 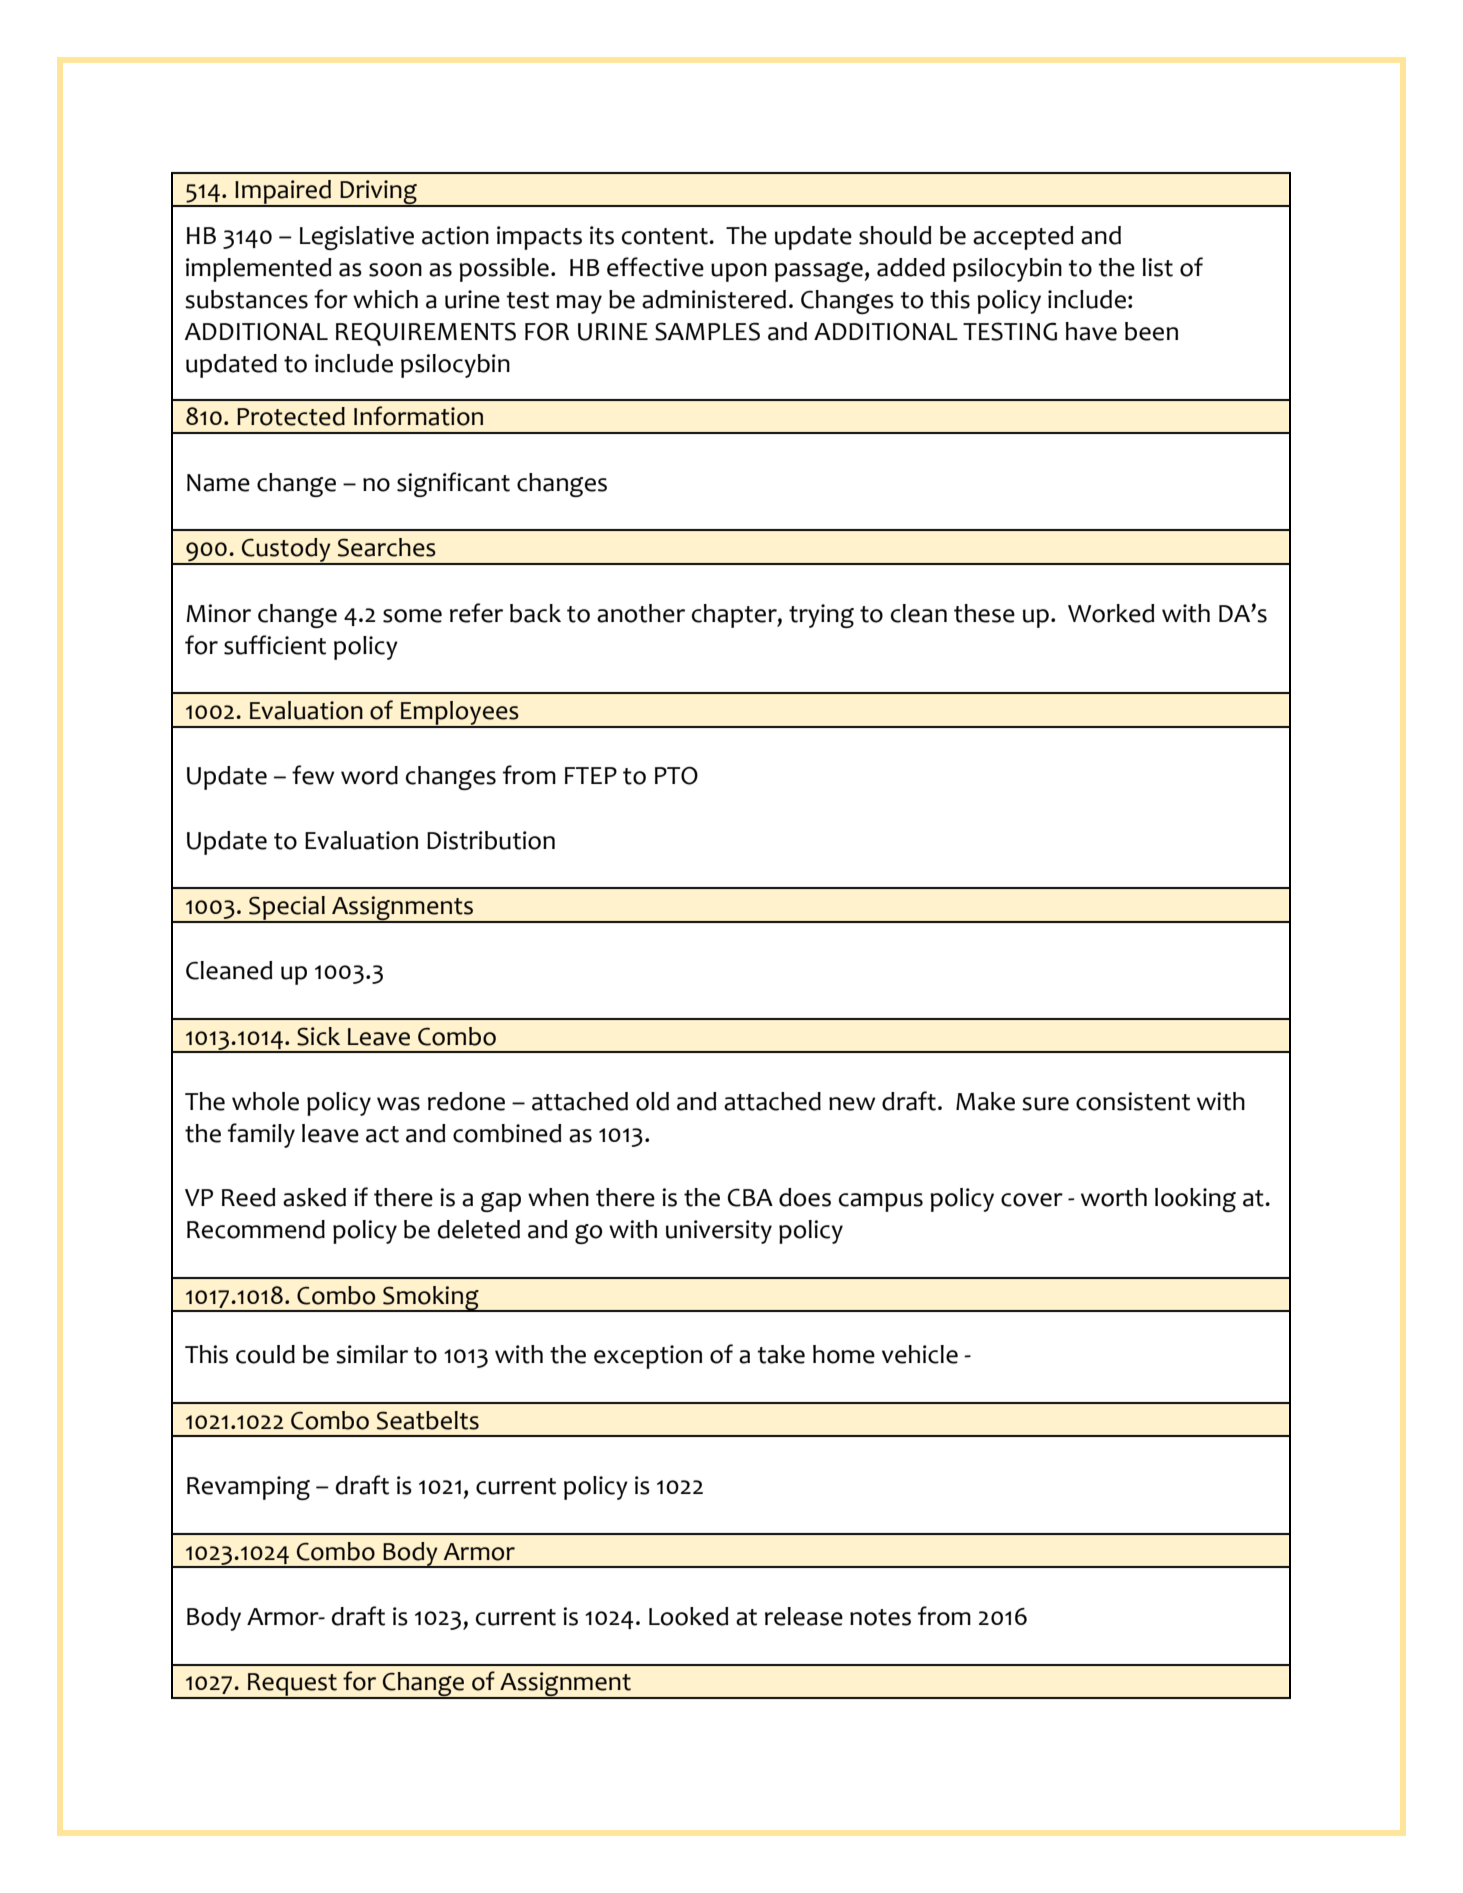 What do you see at coordinates (676, 775) in the image?
I see `PTO` at bounding box center [676, 775].
